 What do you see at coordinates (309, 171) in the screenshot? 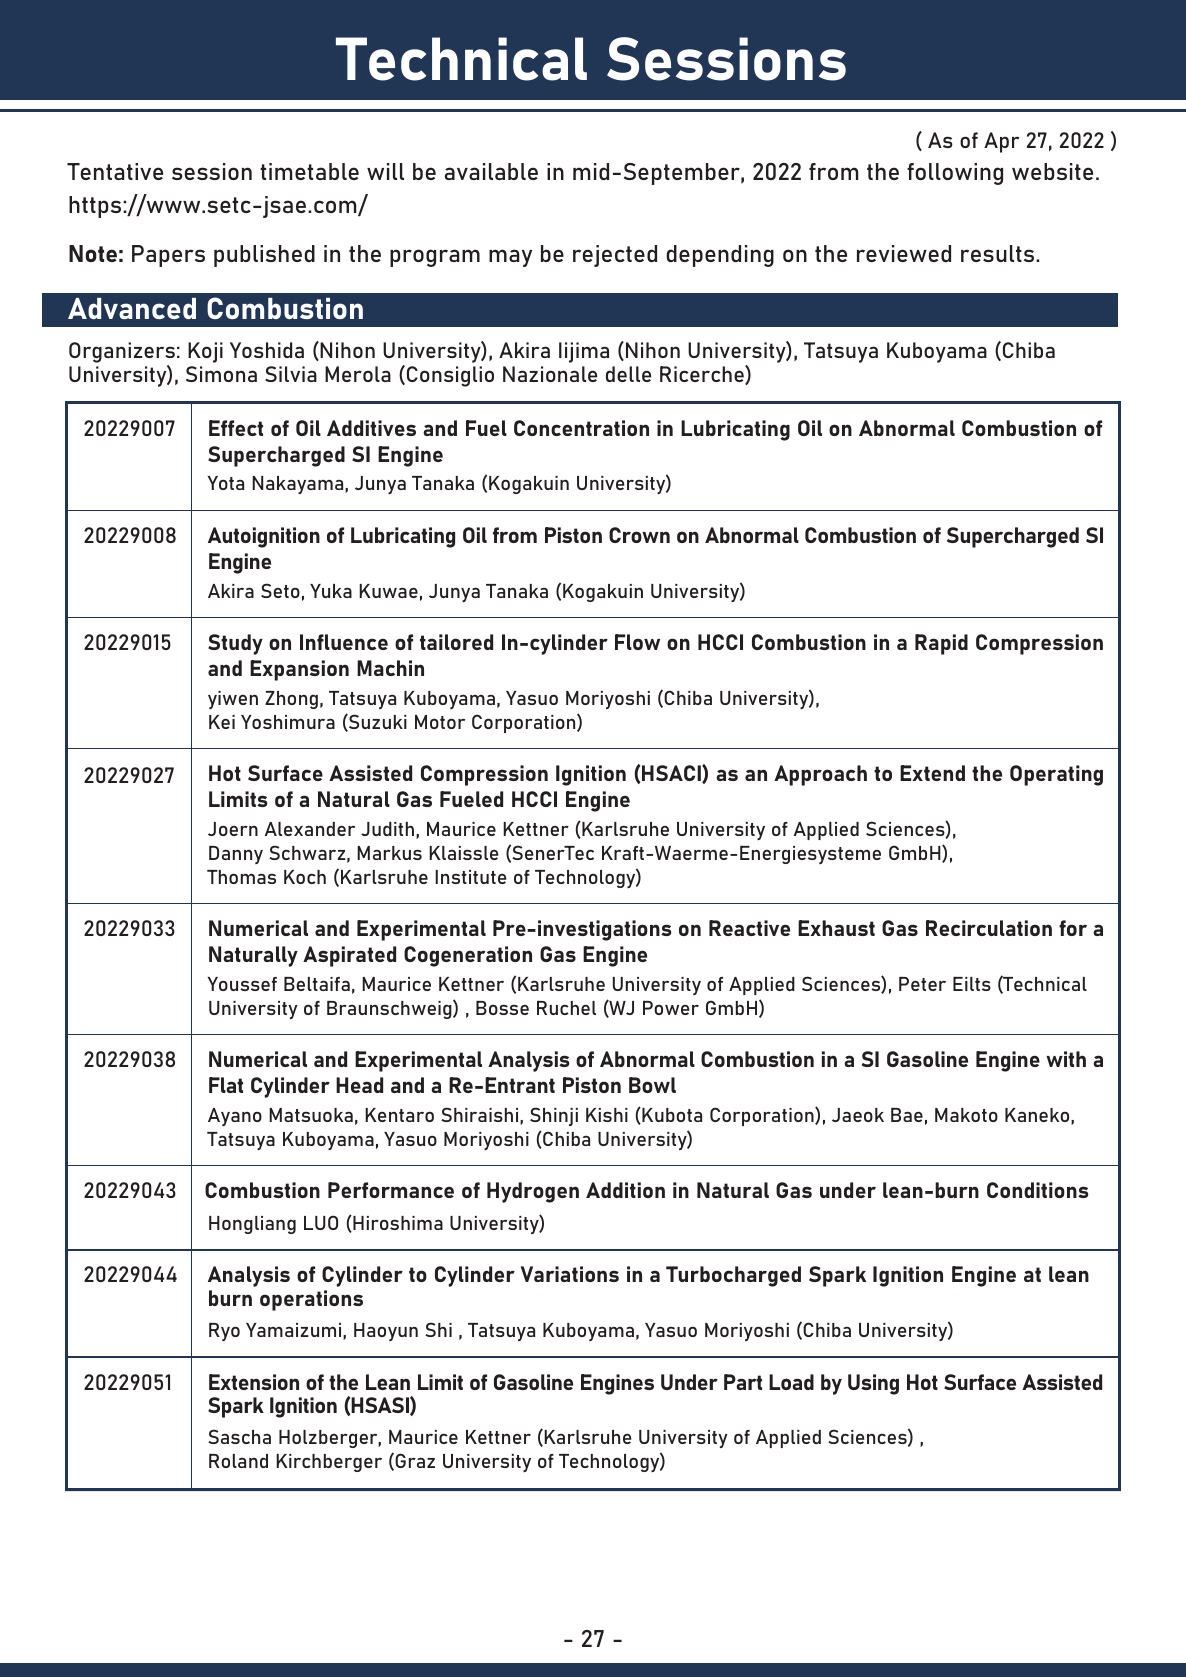
I see `timetable` at bounding box center [309, 171].
